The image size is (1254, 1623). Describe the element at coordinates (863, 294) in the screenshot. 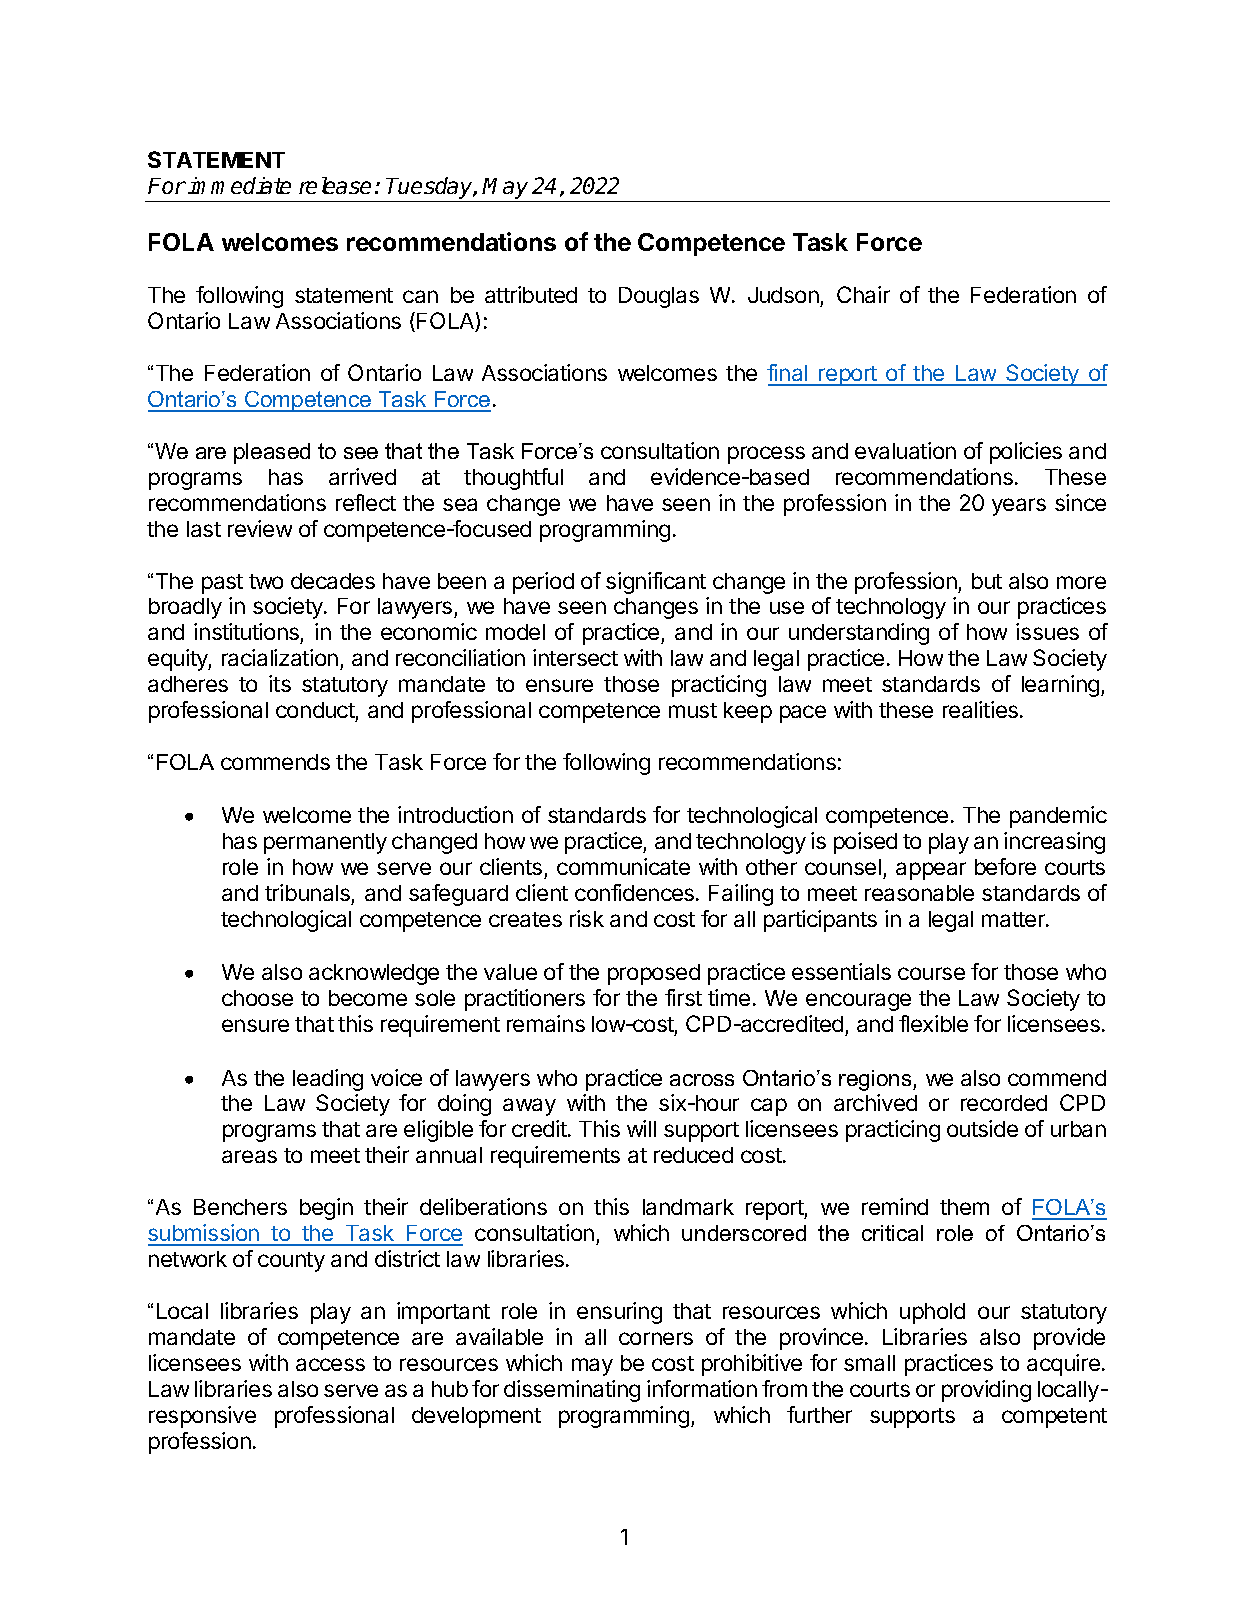

I see `Chair` at that location.
